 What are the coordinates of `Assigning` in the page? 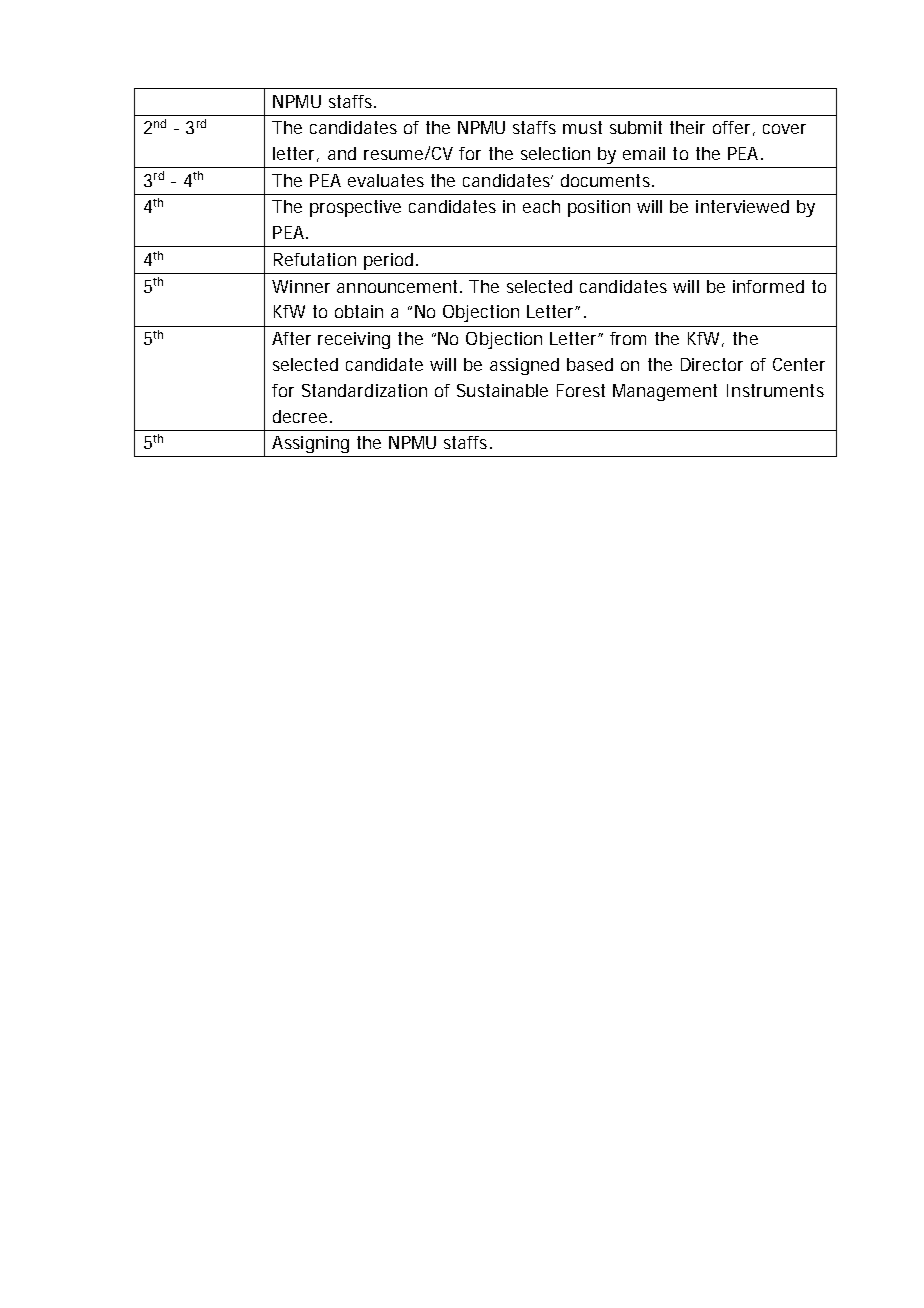 It's located at (310, 444).
